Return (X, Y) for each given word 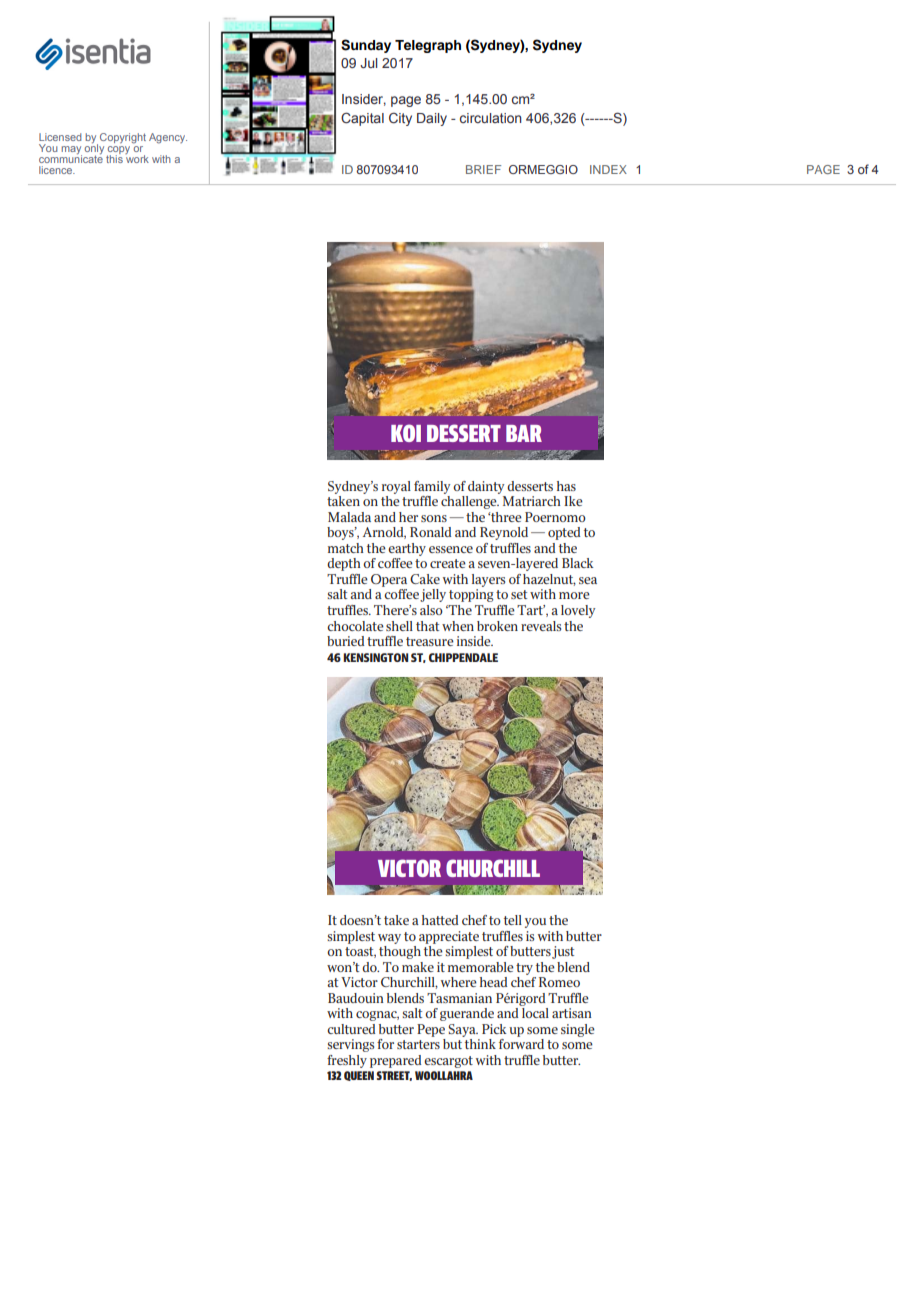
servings (350, 1045)
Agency (168, 138)
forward (521, 1044)
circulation (491, 118)
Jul (368, 63)
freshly (347, 1061)
